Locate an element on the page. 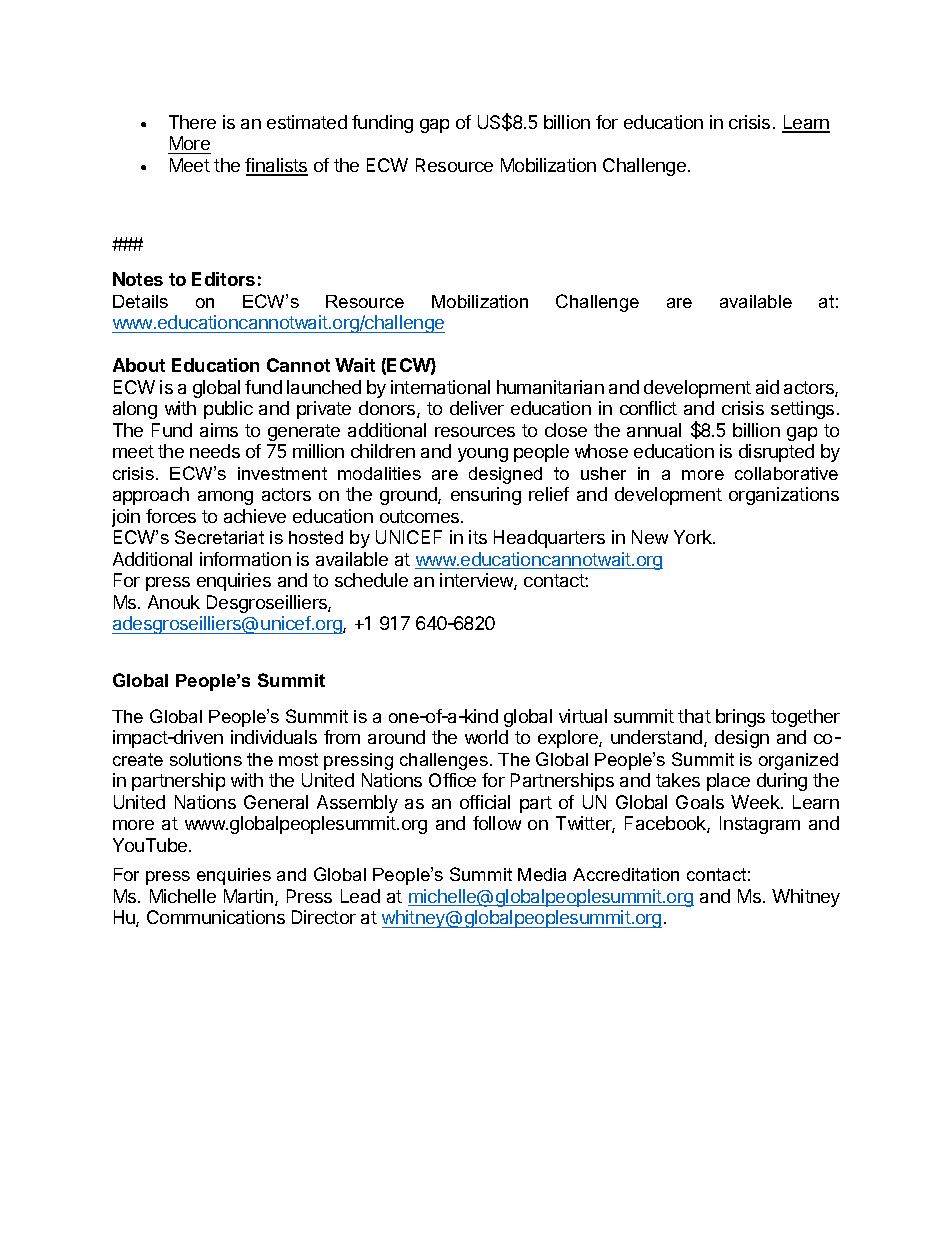 This page has height=1233, width=952. Communications is located at coordinates (216, 917).
